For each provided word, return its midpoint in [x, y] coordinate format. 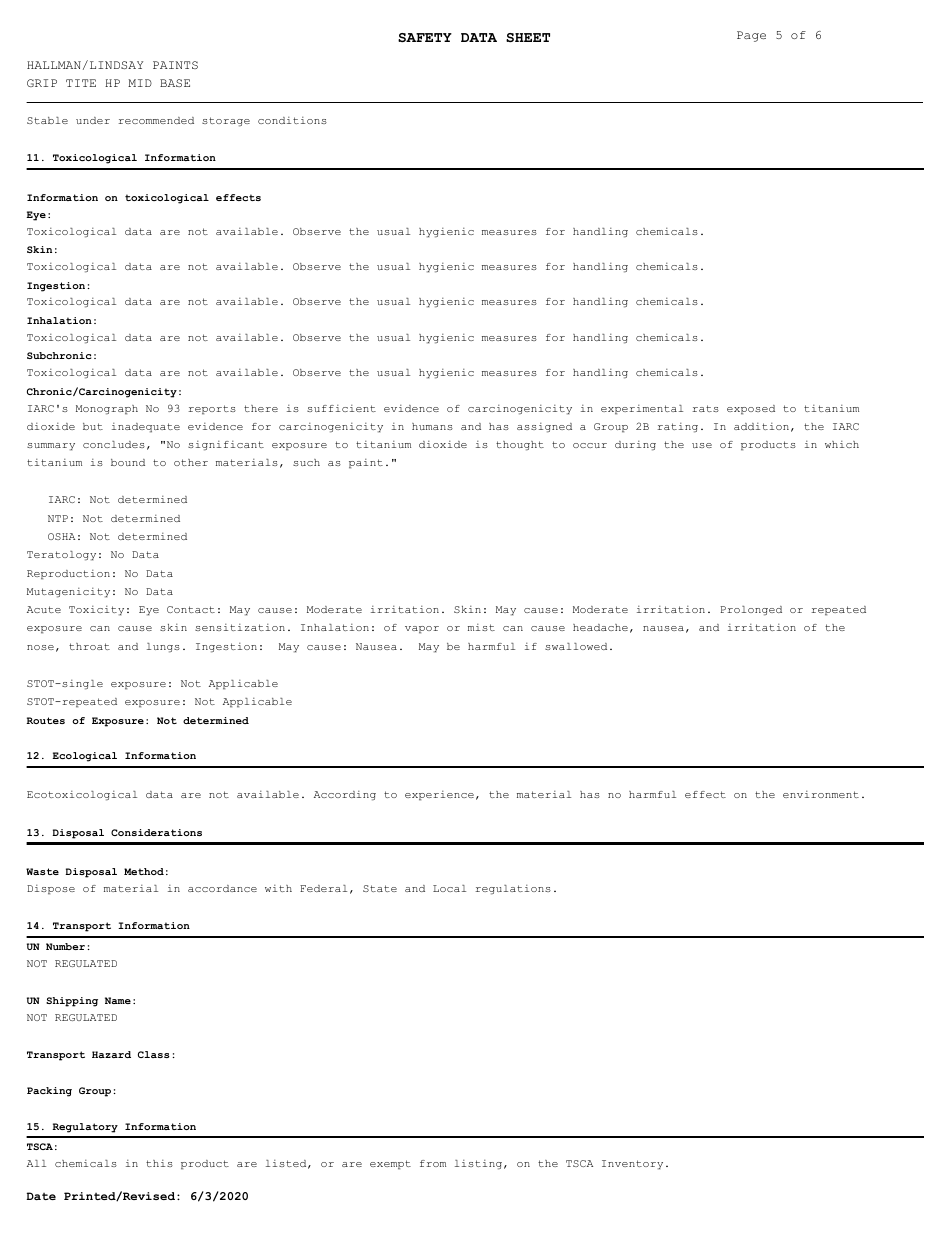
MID [140, 83]
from [433, 1163]
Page [751, 36]
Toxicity [96, 611]
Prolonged [751, 611]
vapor [422, 630]
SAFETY [425, 37]
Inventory [632, 1165]
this [159, 1163]
